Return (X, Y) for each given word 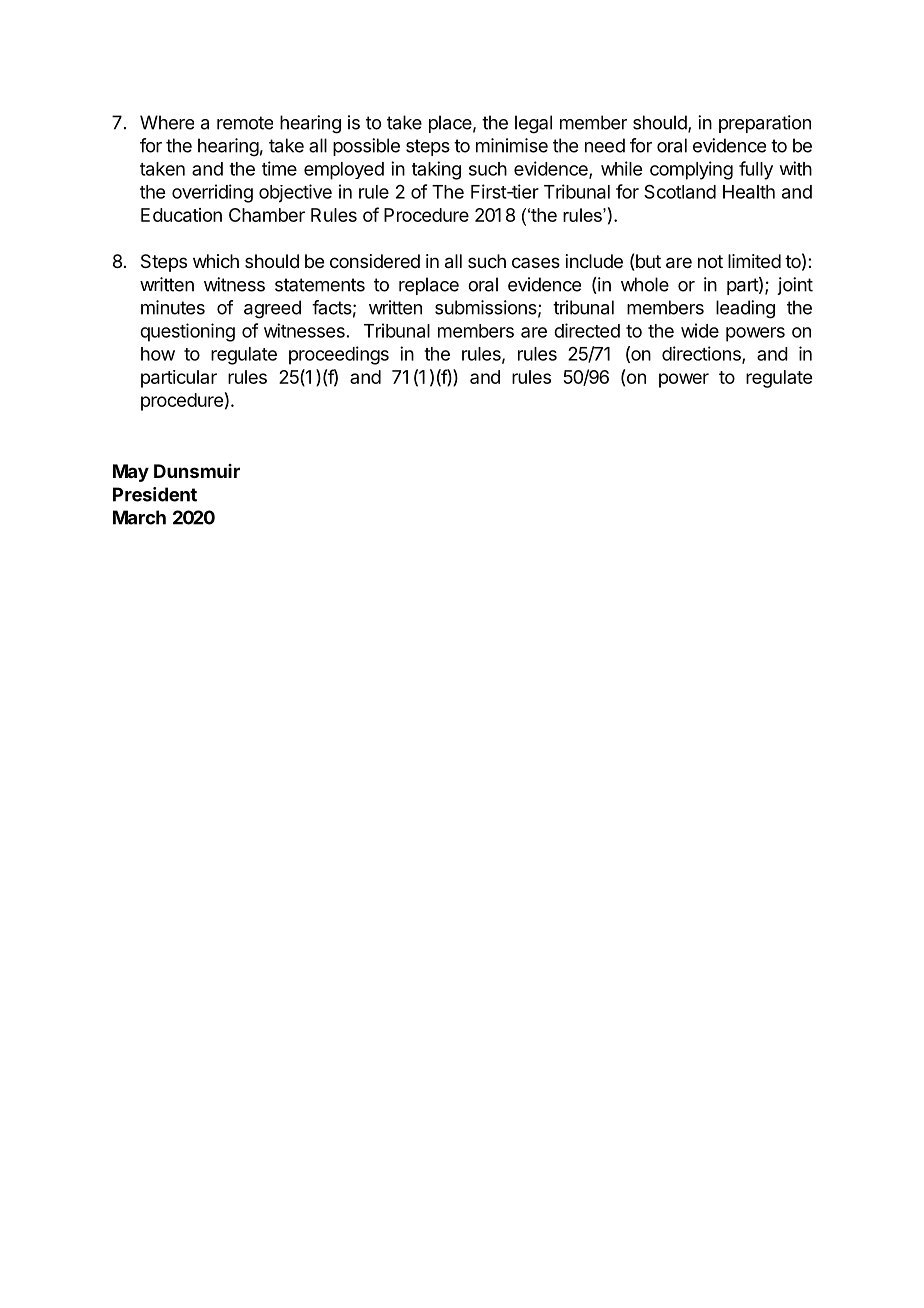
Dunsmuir (197, 471)
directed (587, 330)
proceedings (339, 355)
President (155, 494)
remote (245, 123)
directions (702, 354)
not (710, 261)
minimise (512, 145)
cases (536, 262)
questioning (187, 332)
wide (700, 330)
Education (181, 215)
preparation (765, 124)
